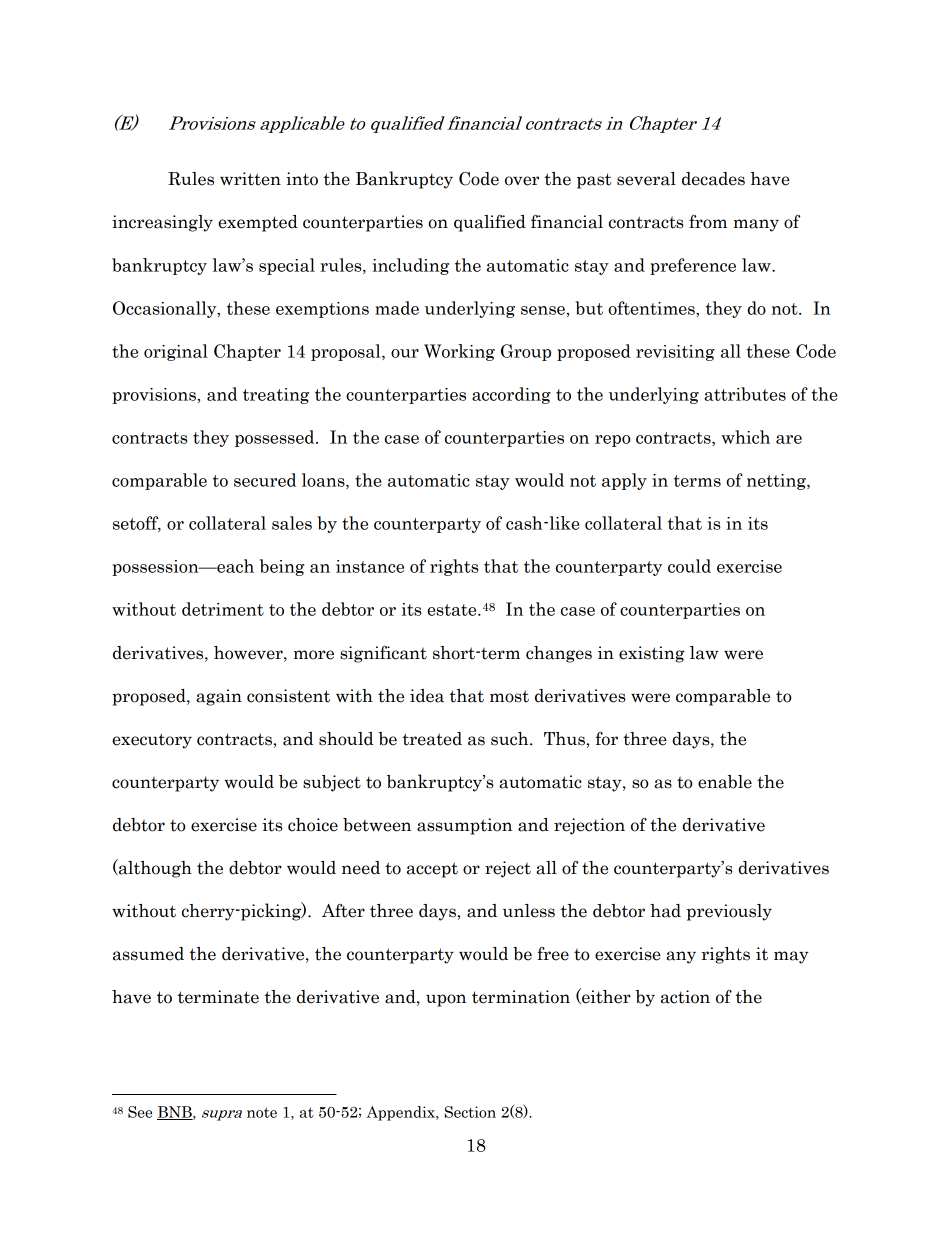 Image resolution: width=952 pixels, height=1233 pixels. Describe the element at coordinates (262, 1112) in the screenshot. I see `note` at that location.
